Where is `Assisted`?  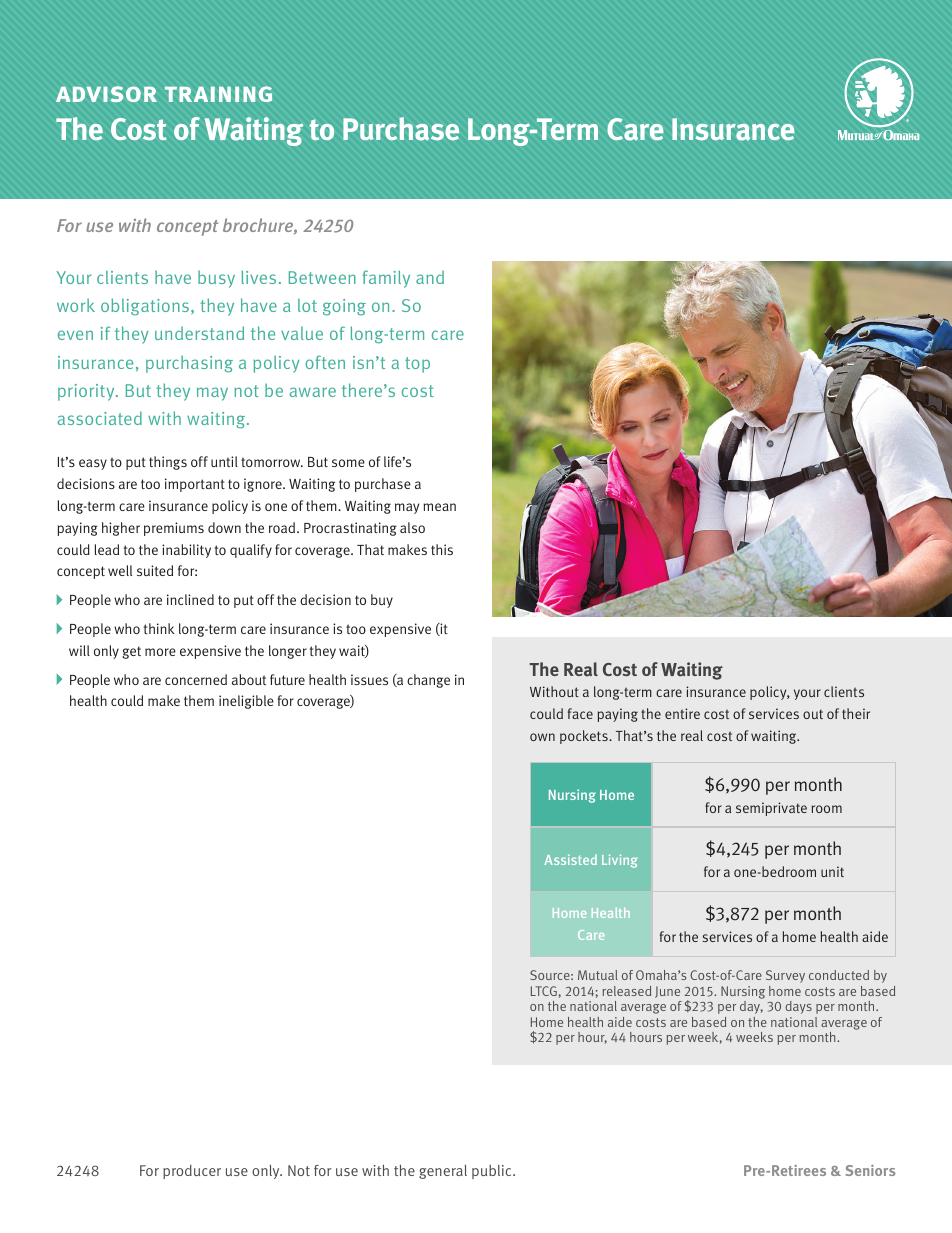
Assisted is located at coordinates (570, 859).
